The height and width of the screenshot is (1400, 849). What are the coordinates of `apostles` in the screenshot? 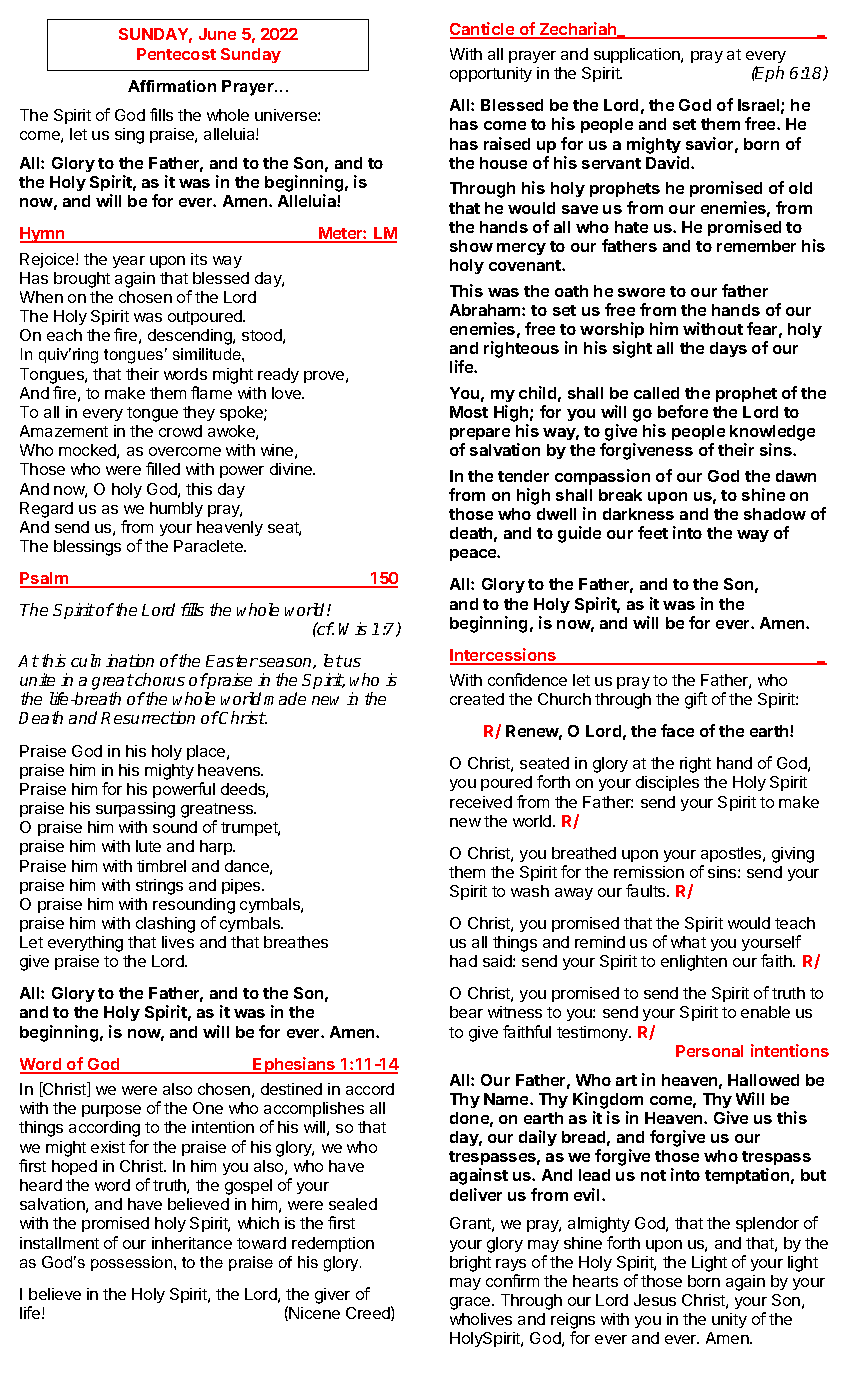 It's located at (732, 854).
